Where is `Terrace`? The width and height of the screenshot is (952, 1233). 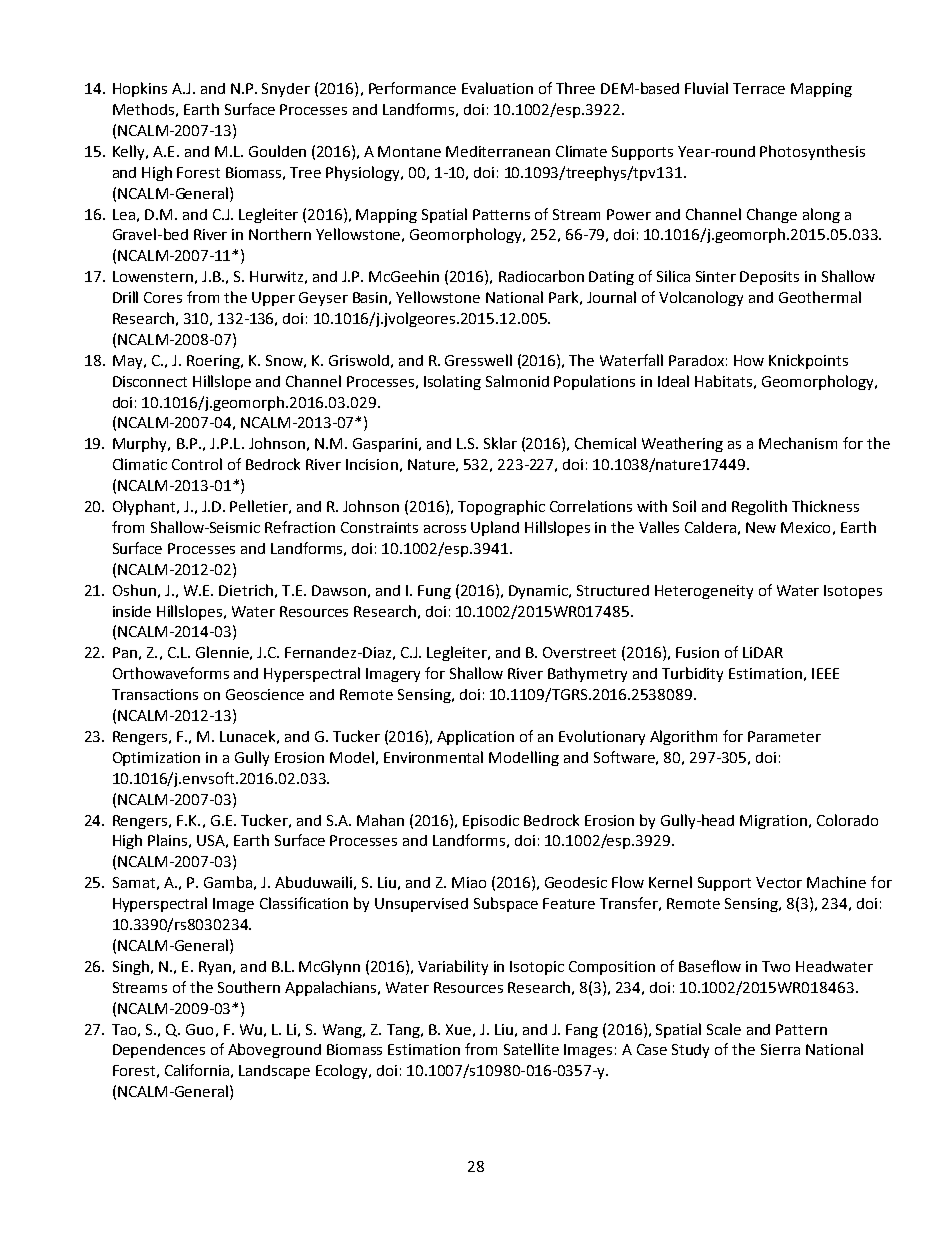
Terrace is located at coordinates (759, 88).
